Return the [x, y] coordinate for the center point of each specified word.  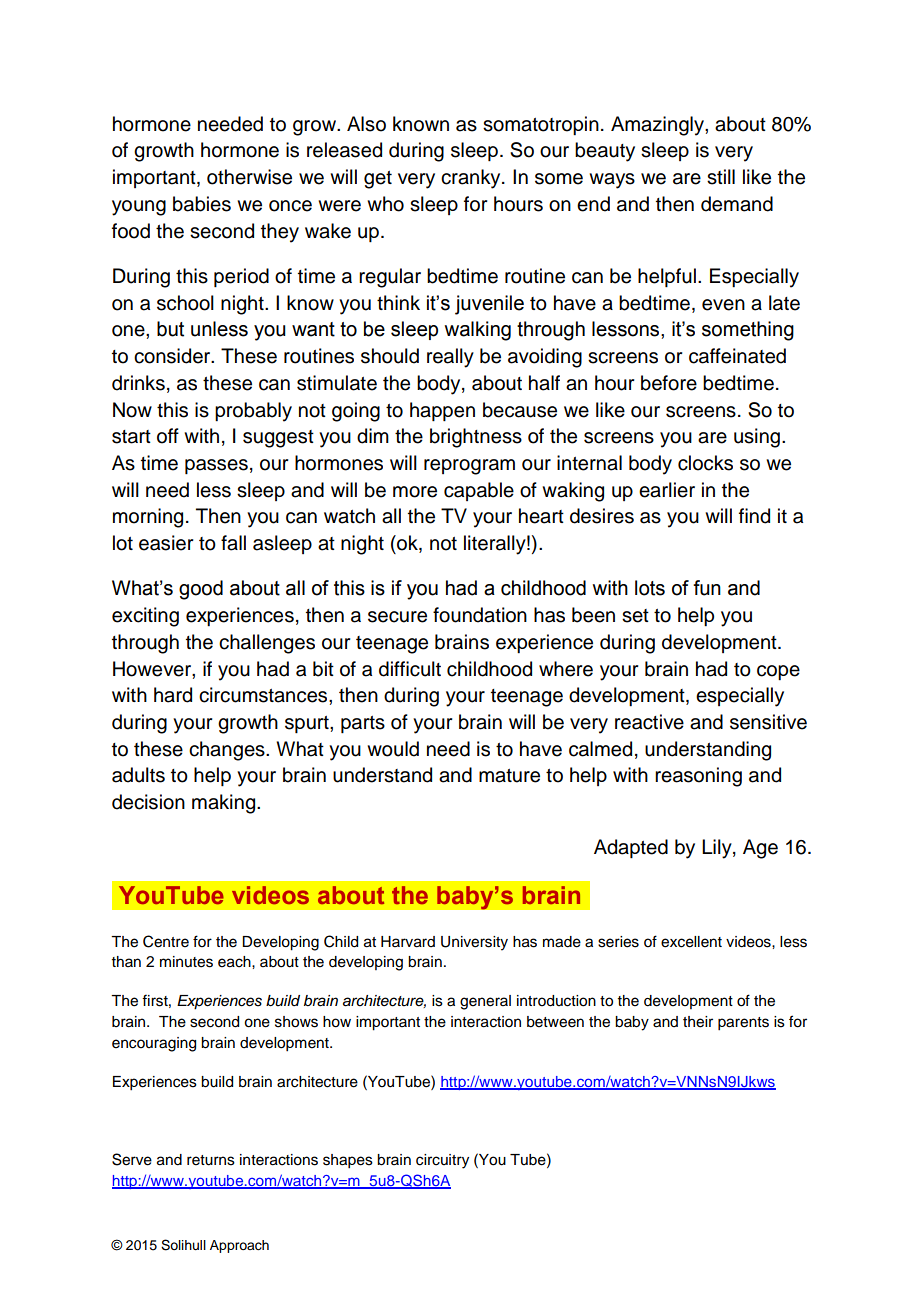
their [698, 1022]
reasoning [698, 777]
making [225, 804]
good [201, 590]
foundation [480, 615]
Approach [239, 1246]
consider [173, 356]
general [485, 1002]
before [669, 383]
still [721, 177]
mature [509, 776]
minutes [186, 962]
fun [707, 588]
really [450, 358]
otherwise [249, 177]
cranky [472, 179]
